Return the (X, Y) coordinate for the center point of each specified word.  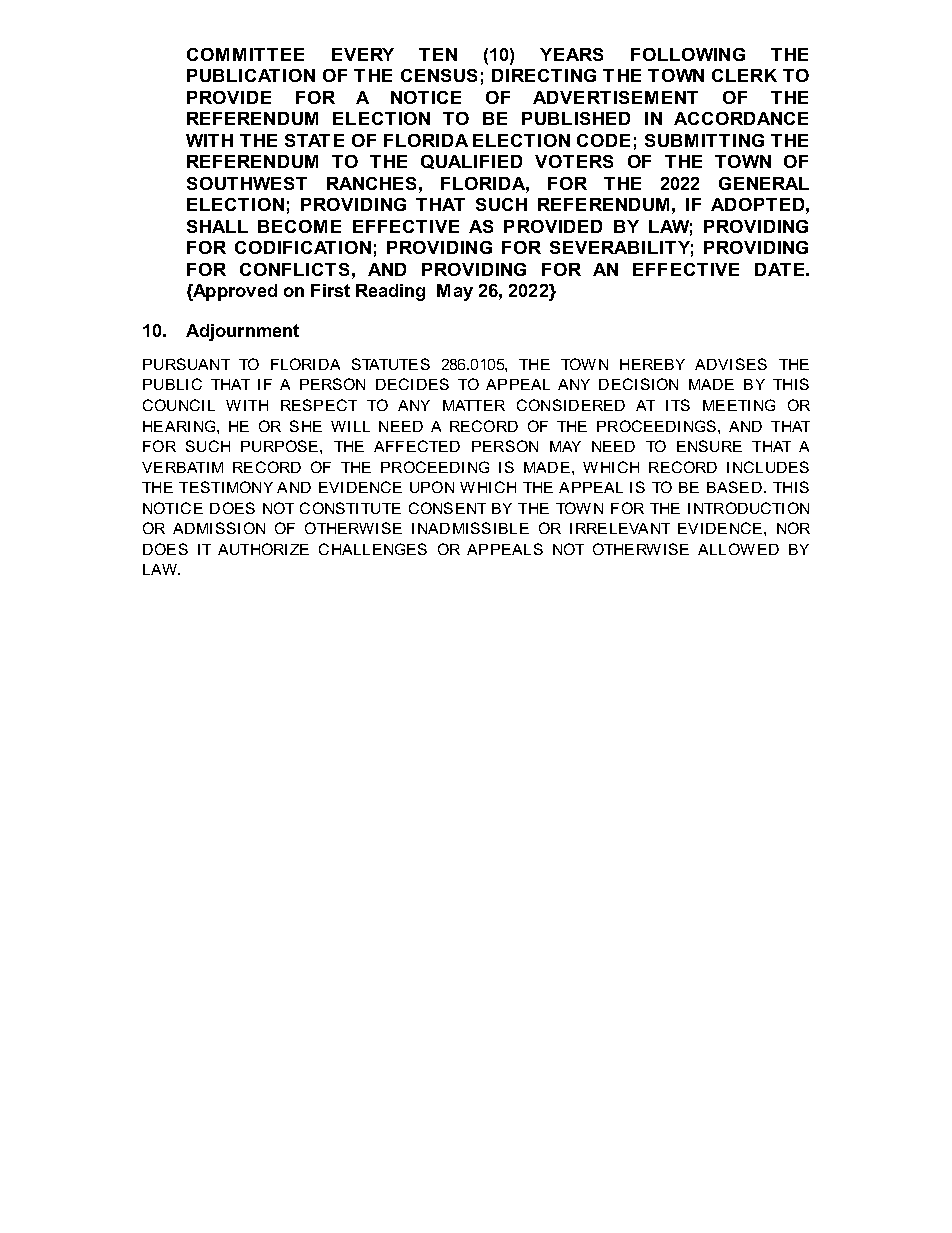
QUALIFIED (471, 162)
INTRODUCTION (748, 508)
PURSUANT (186, 364)
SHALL (217, 226)
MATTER (474, 405)
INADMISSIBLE (470, 528)
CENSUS (439, 75)
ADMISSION (219, 528)
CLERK (744, 75)
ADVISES (731, 364)
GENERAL (764, 183)
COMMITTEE (245, 54)
